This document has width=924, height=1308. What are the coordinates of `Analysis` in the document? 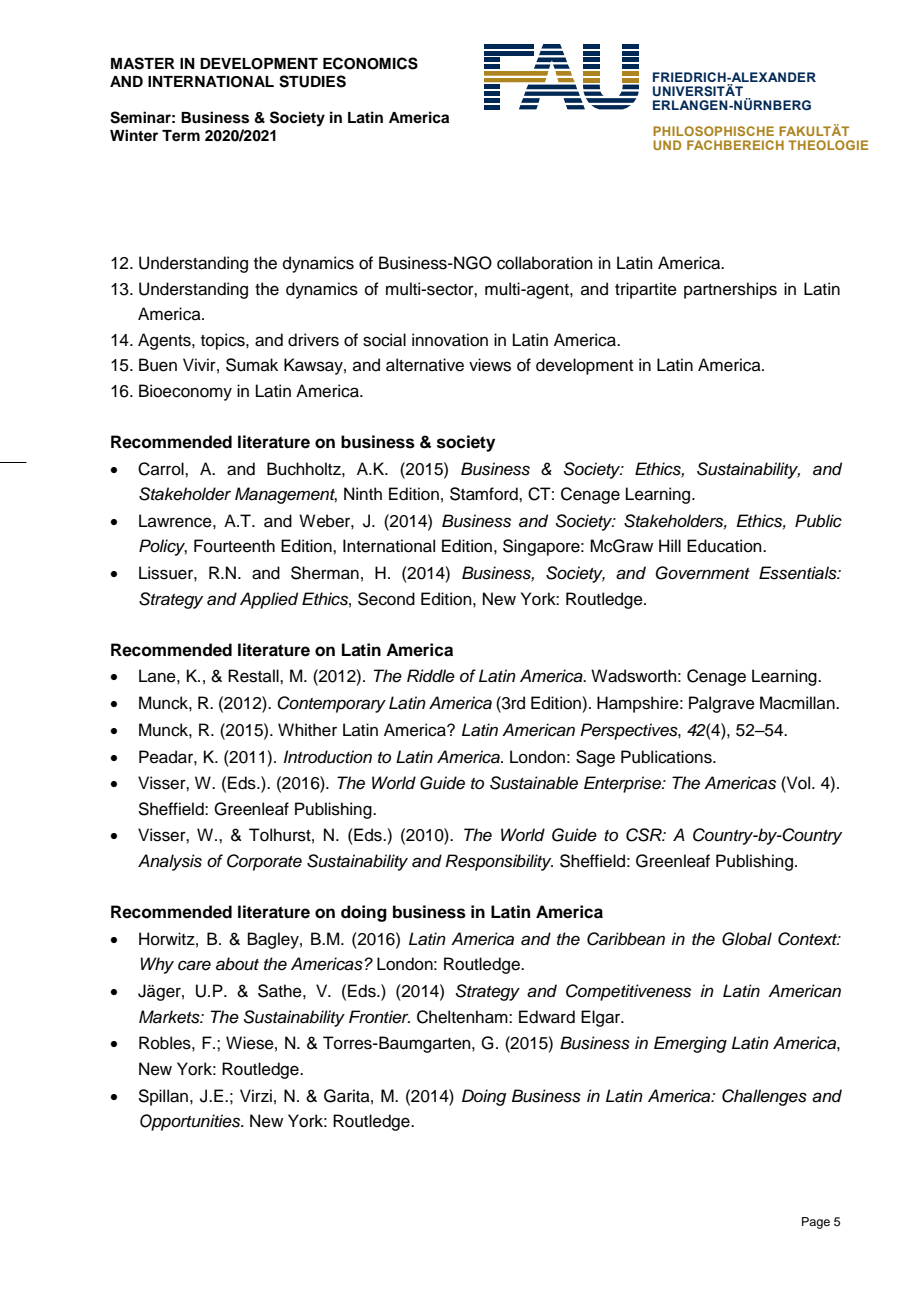 It's located at (170, 862).
